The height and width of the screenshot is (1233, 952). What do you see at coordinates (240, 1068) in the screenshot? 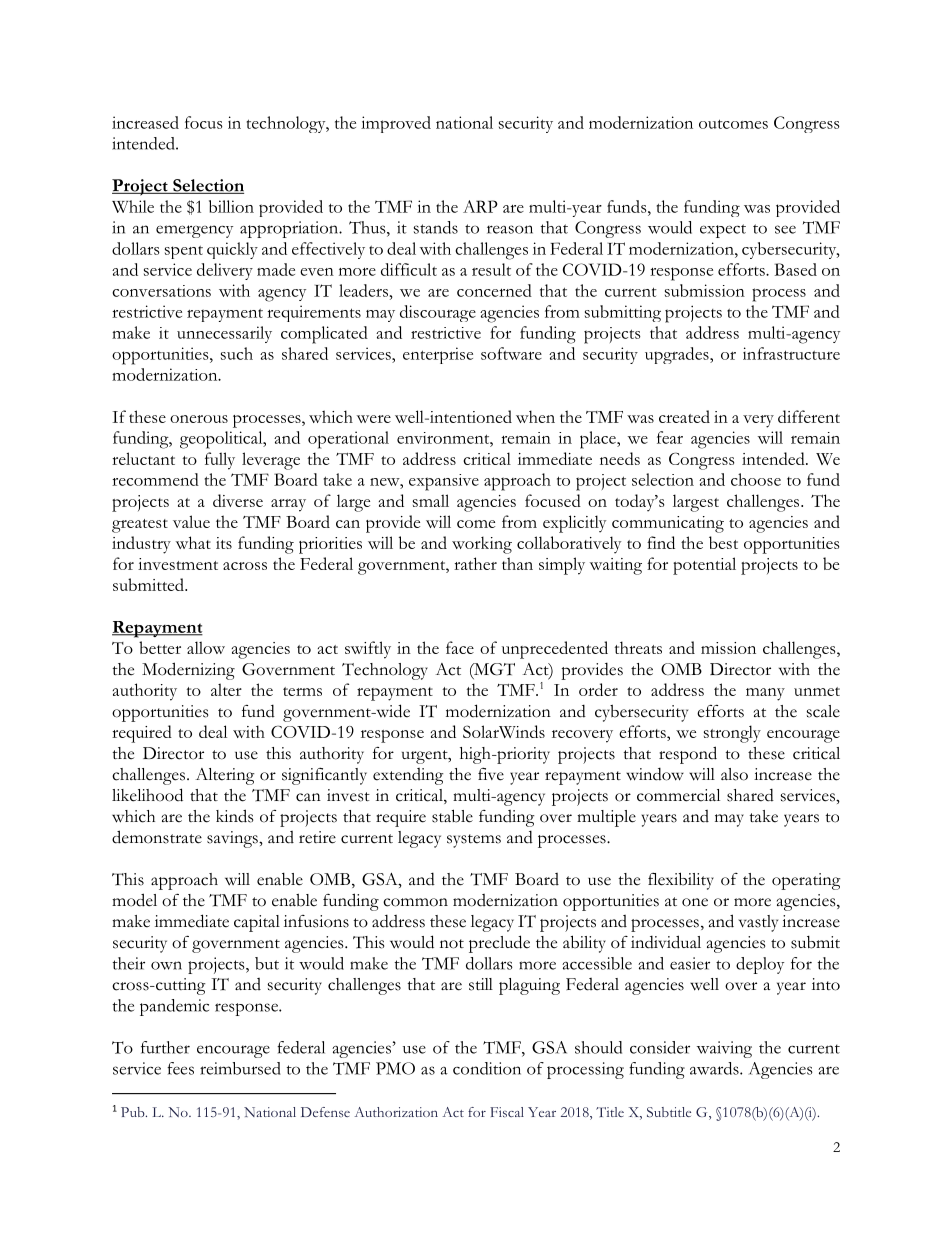
I see `reimbursed` at bounding box center [240, 1068].
